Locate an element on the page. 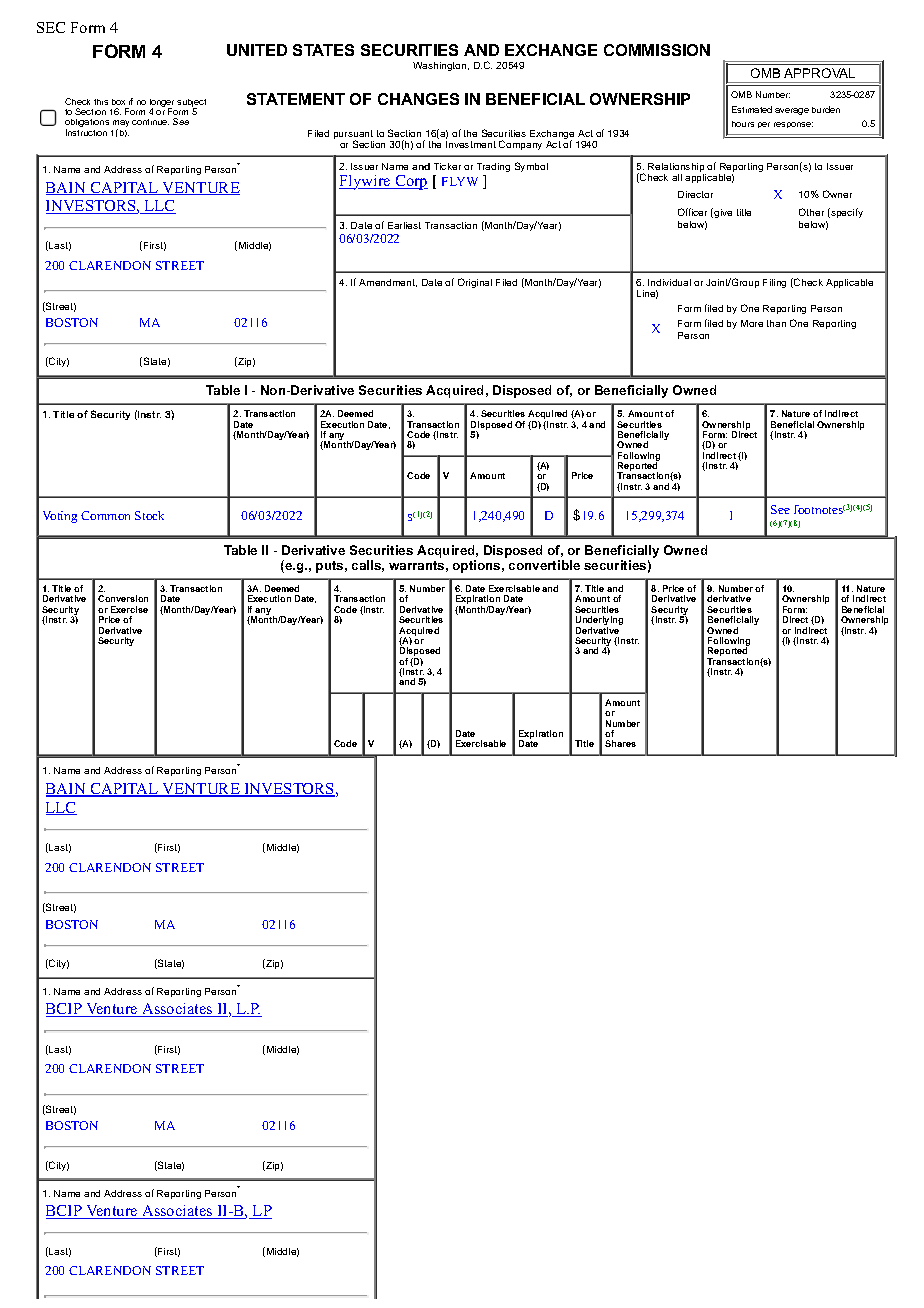 This page has width=924, height=1308. Original is located at coordinates (475, 283).
